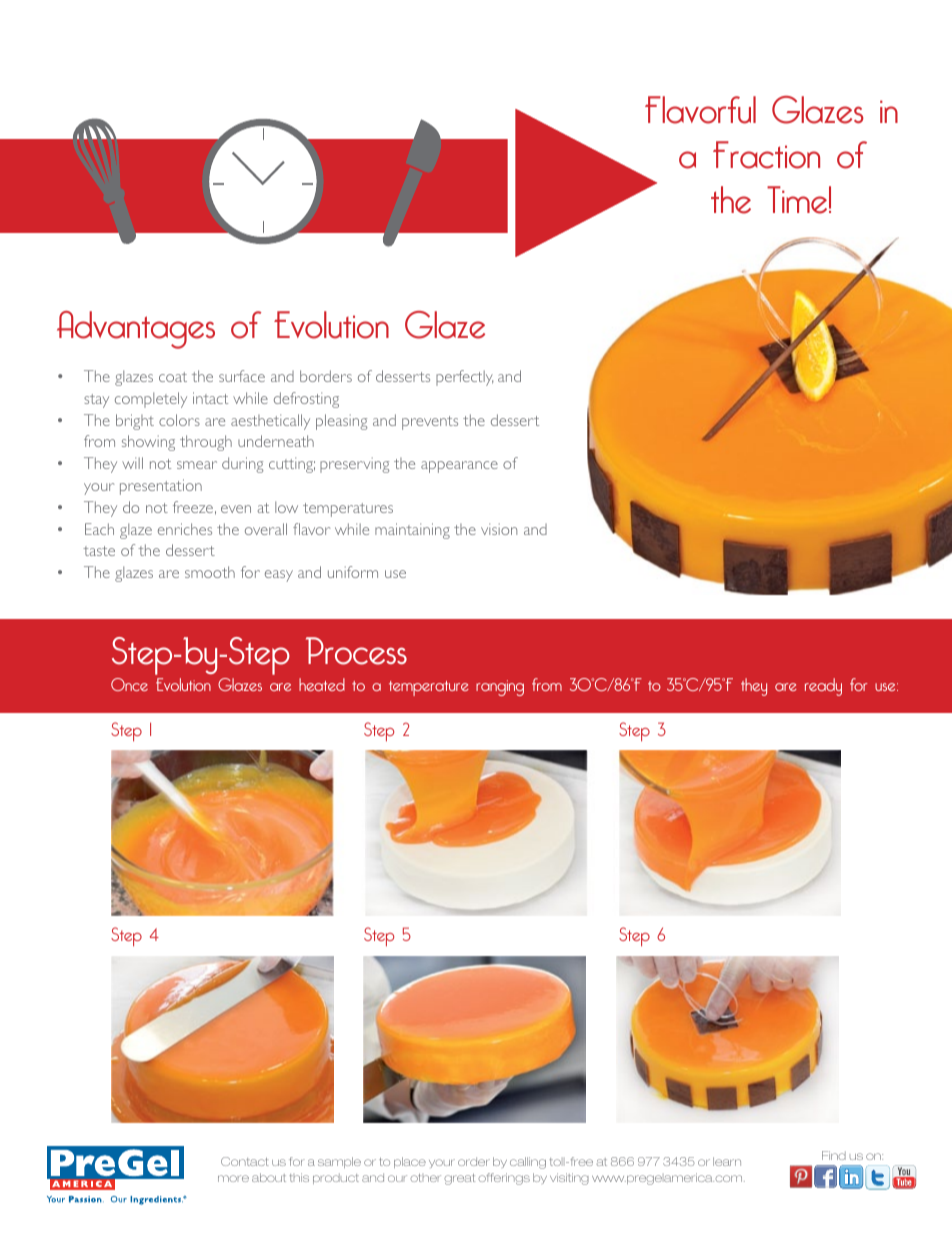  What do you see at coordinates (245, 1161) in the screenshot?
I see `Contact` at bounding box center [245, 1161].
